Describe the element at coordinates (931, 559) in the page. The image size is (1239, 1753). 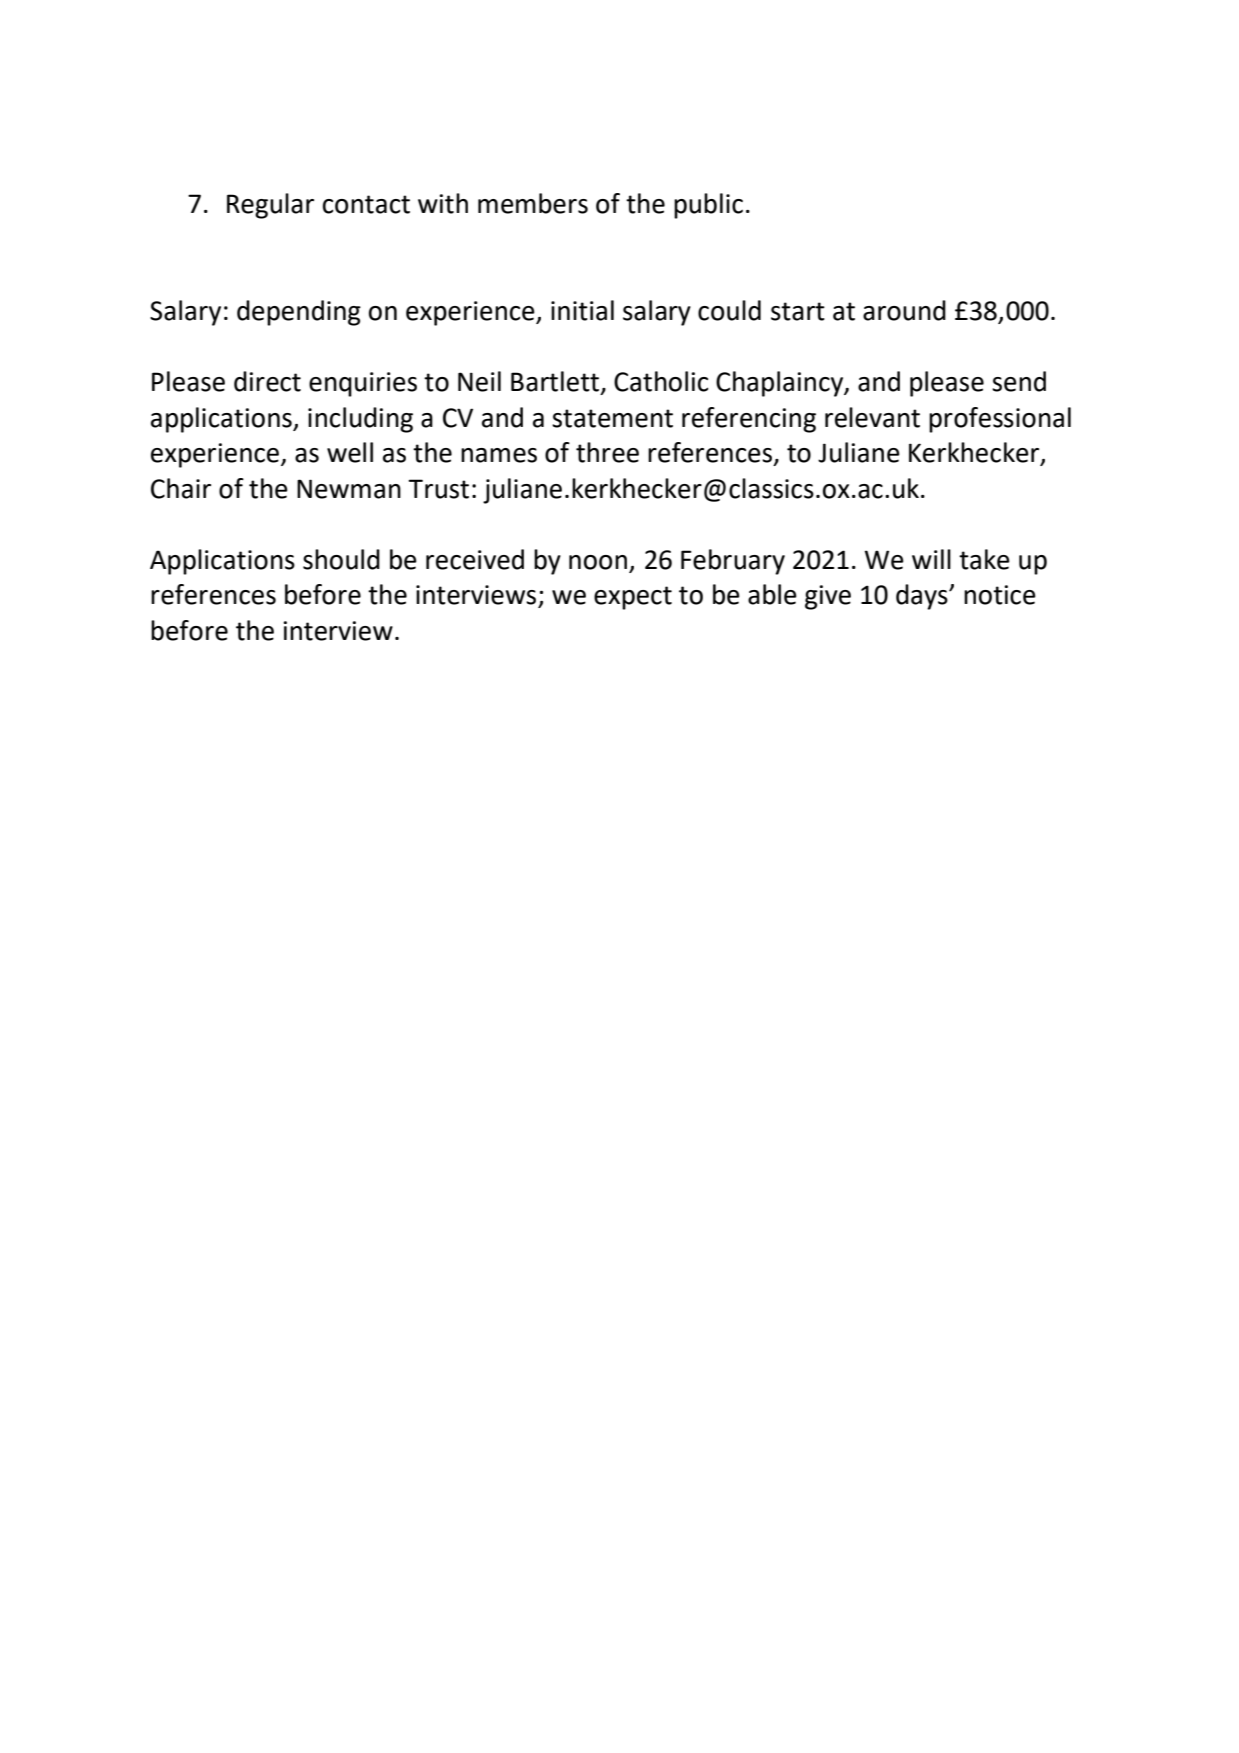
I see `will` at that location.
